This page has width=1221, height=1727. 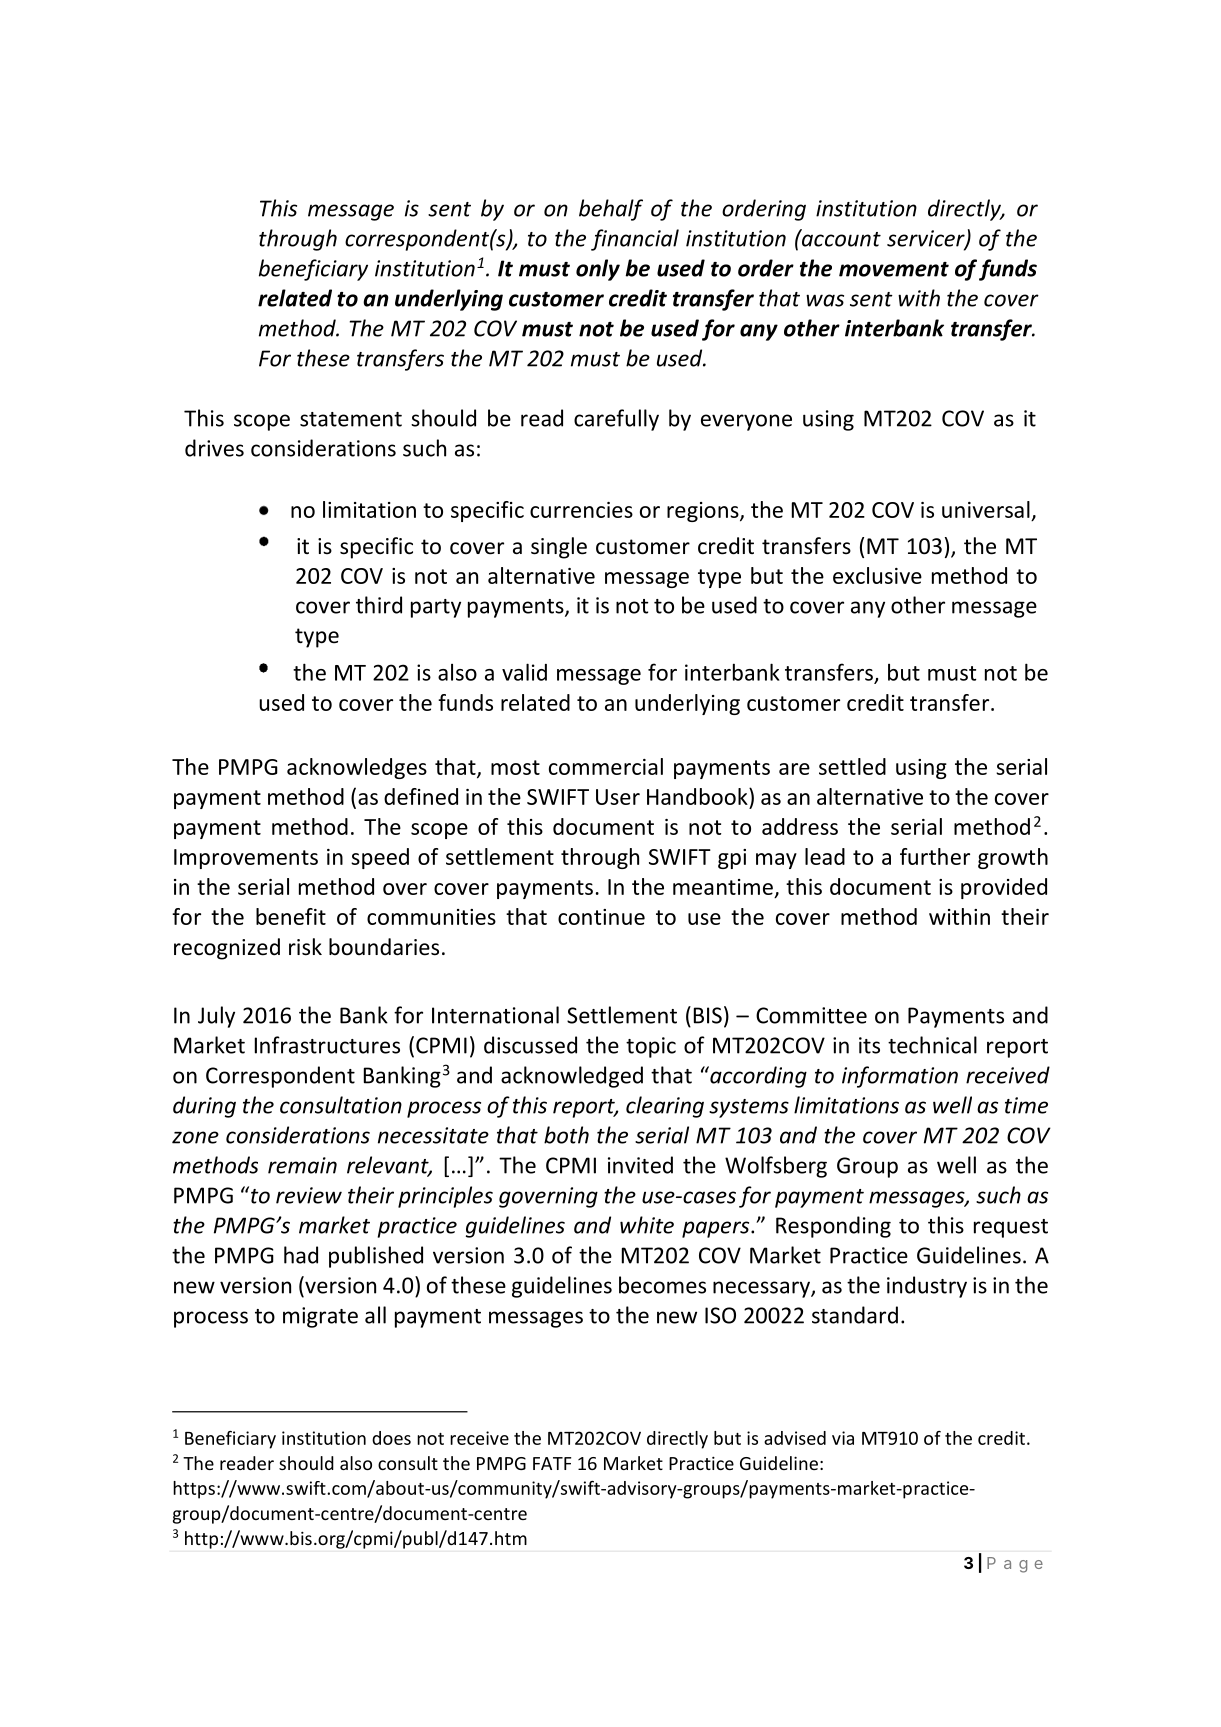 I want to click on movement, so click(x=894, y=269).
